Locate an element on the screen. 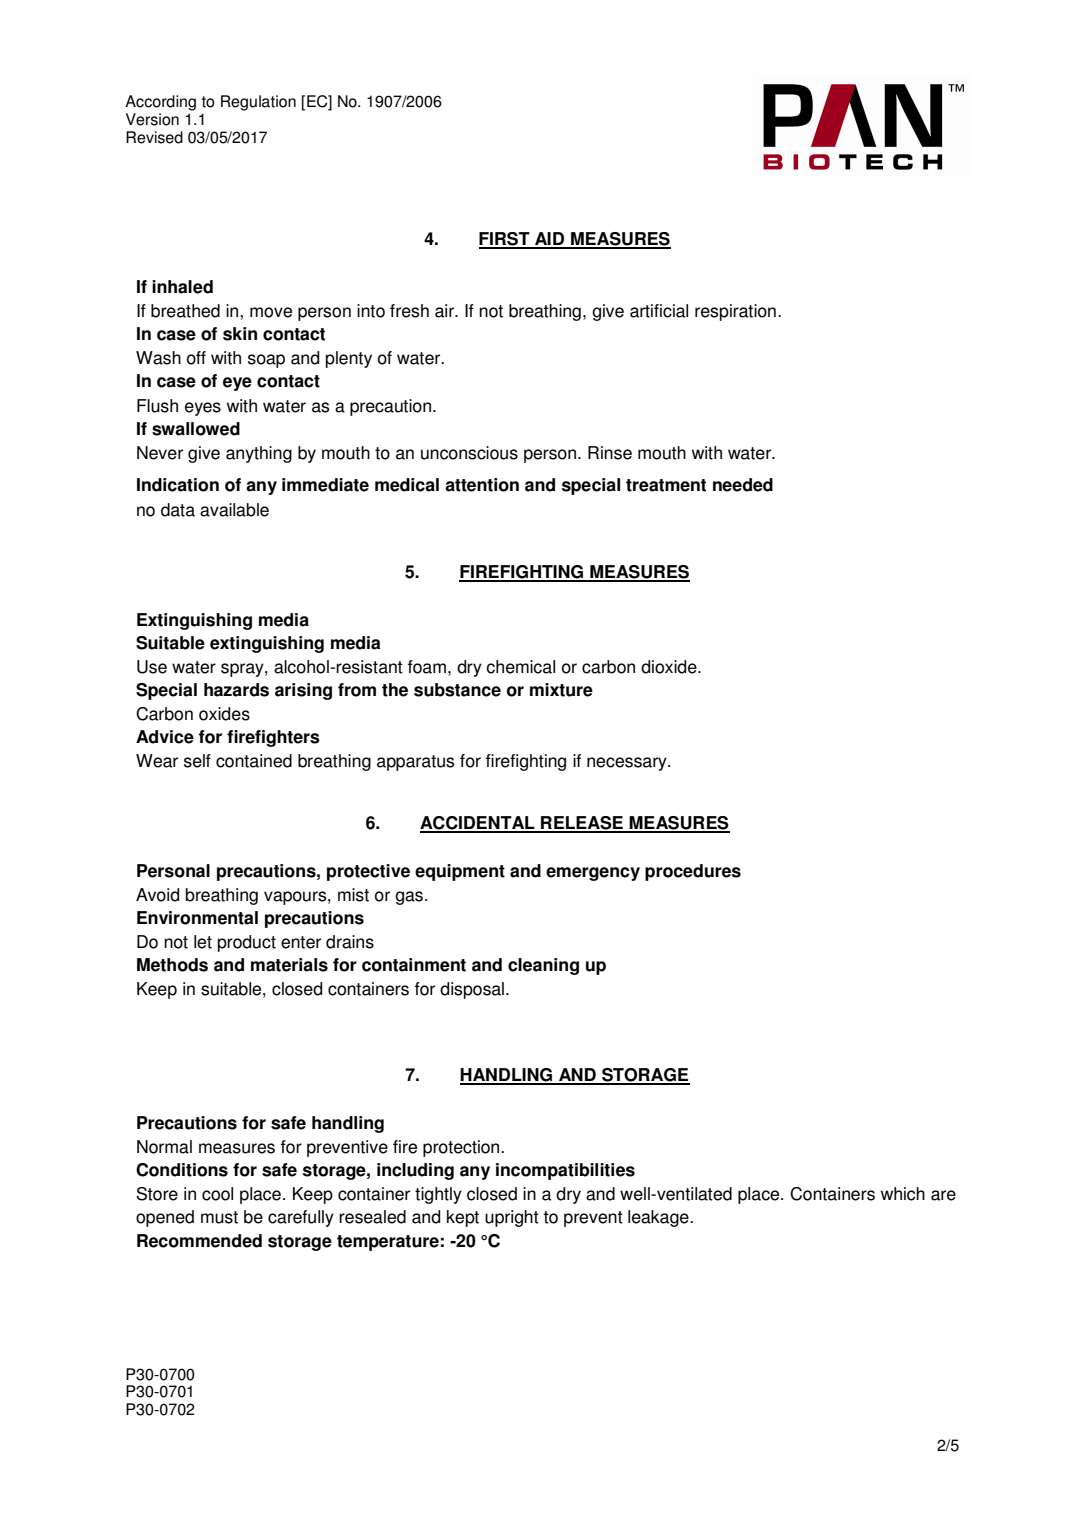 The width and height of the screenshot is (1083, 1533). FIRST is located at coordinates (505, 240).
